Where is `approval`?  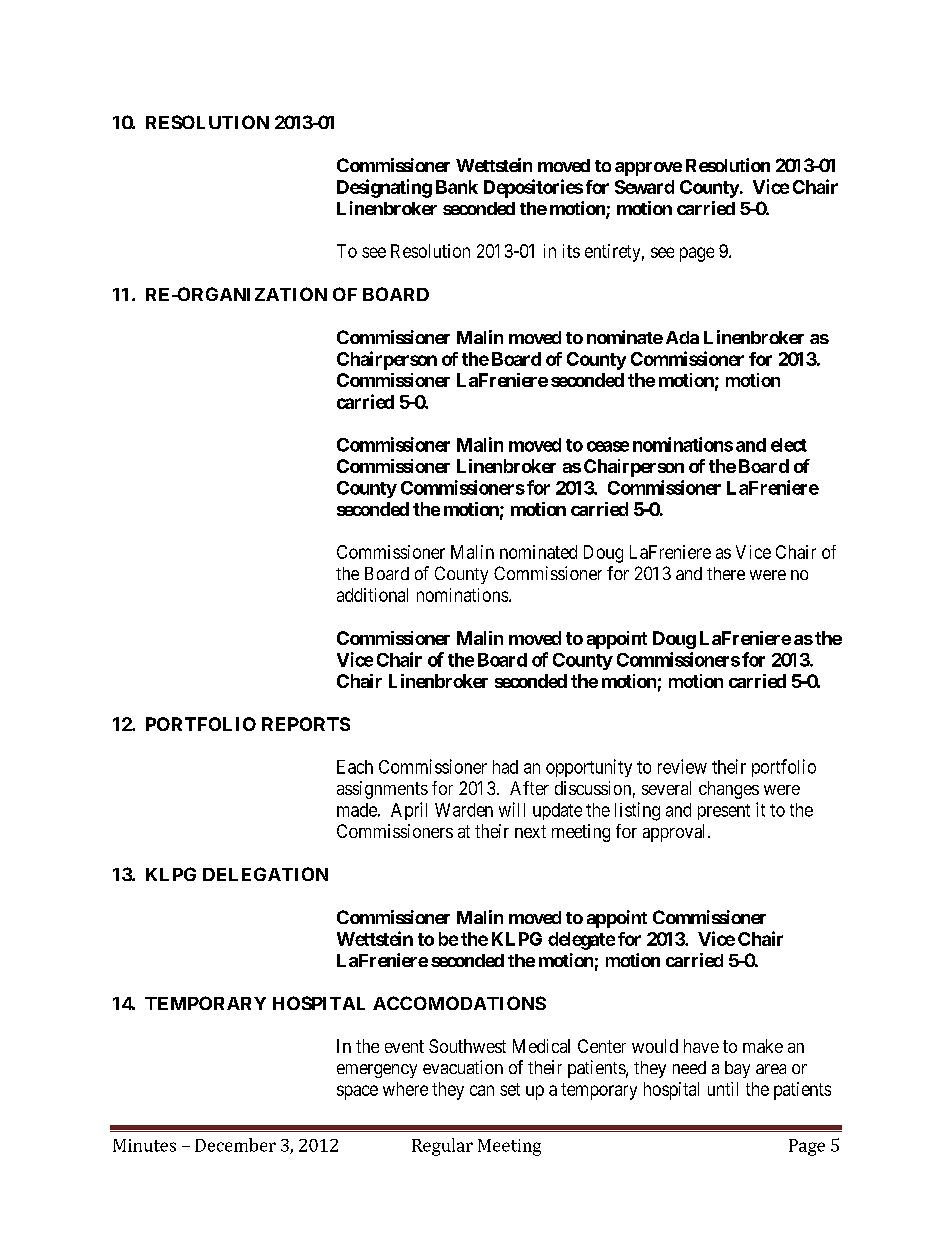
approval is located at coordinates (676, 833).
